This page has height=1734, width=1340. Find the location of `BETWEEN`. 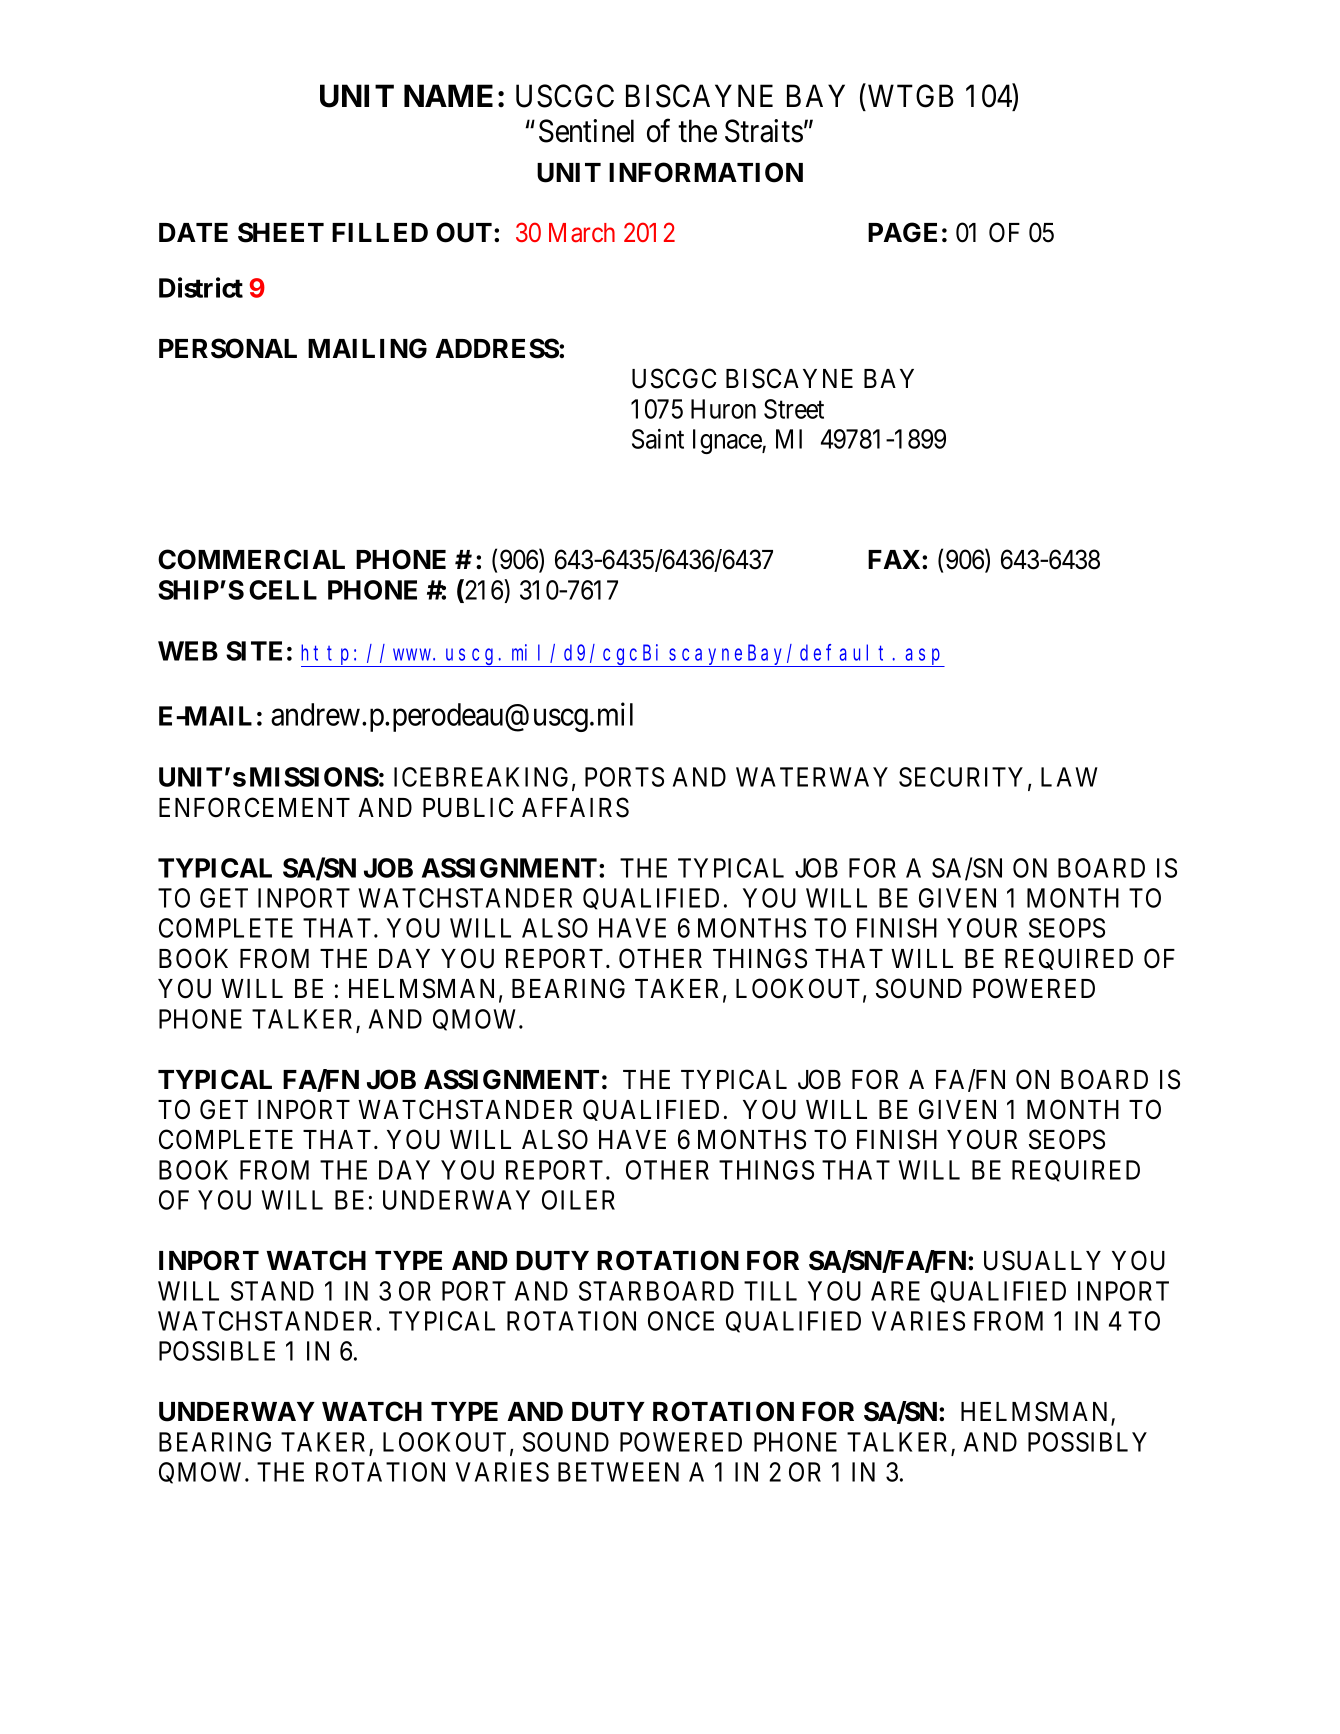

BETWEEN is located at coordinates (618, 1472).
